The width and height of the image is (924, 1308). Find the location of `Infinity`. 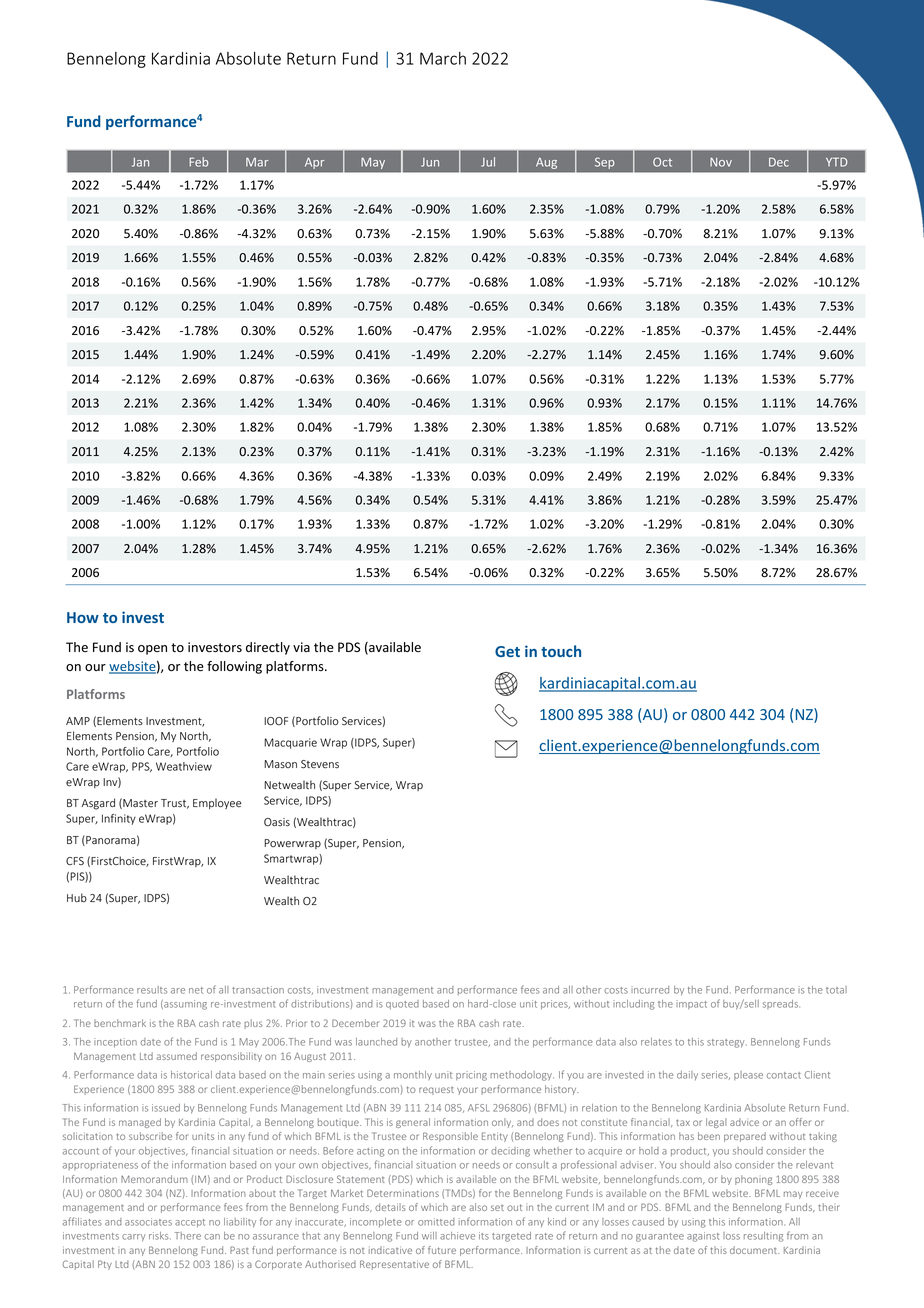

Infinity is located at coordinates (119, 819).
